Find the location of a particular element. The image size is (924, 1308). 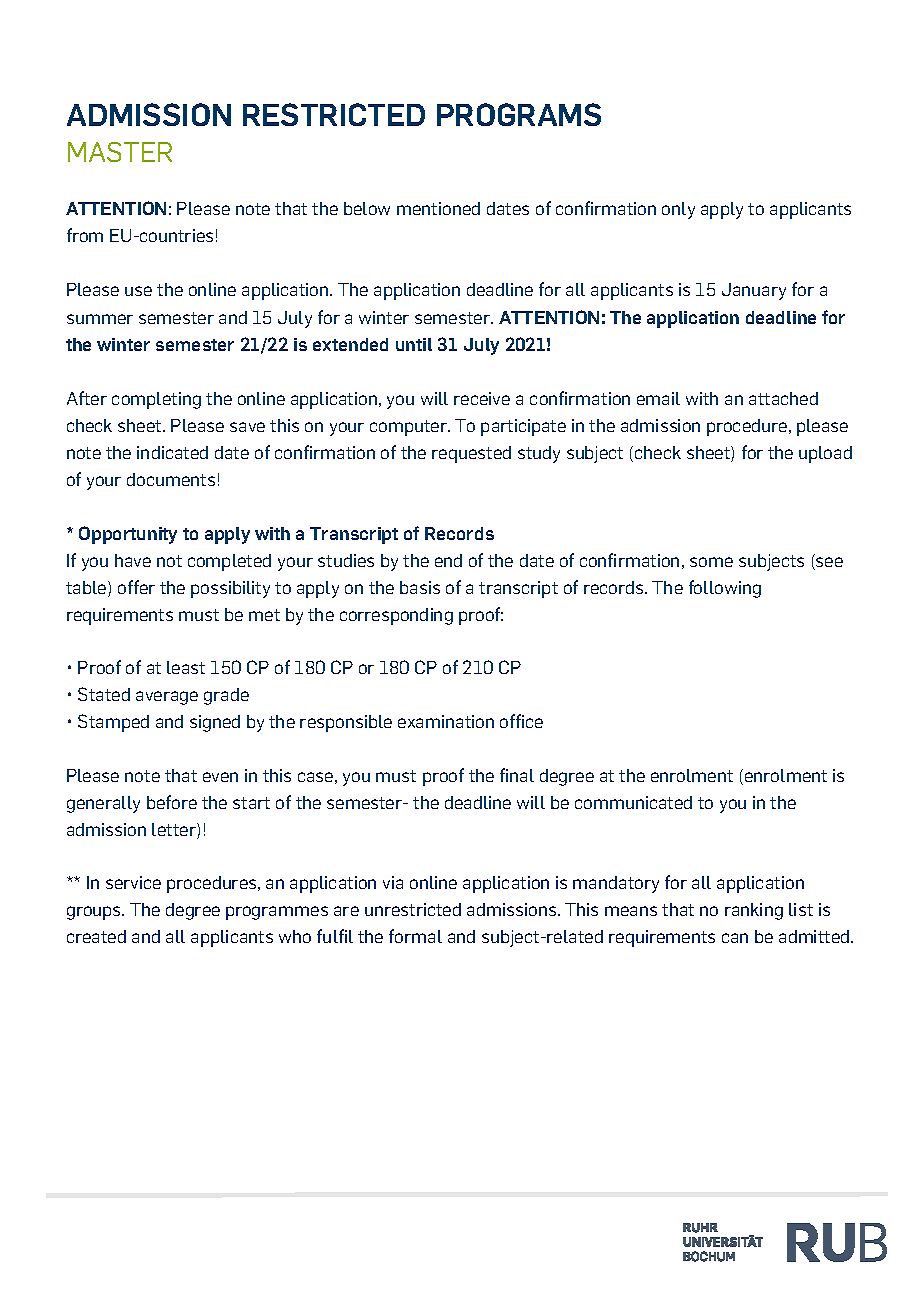

communicated is located at coordinates (633, 802).
